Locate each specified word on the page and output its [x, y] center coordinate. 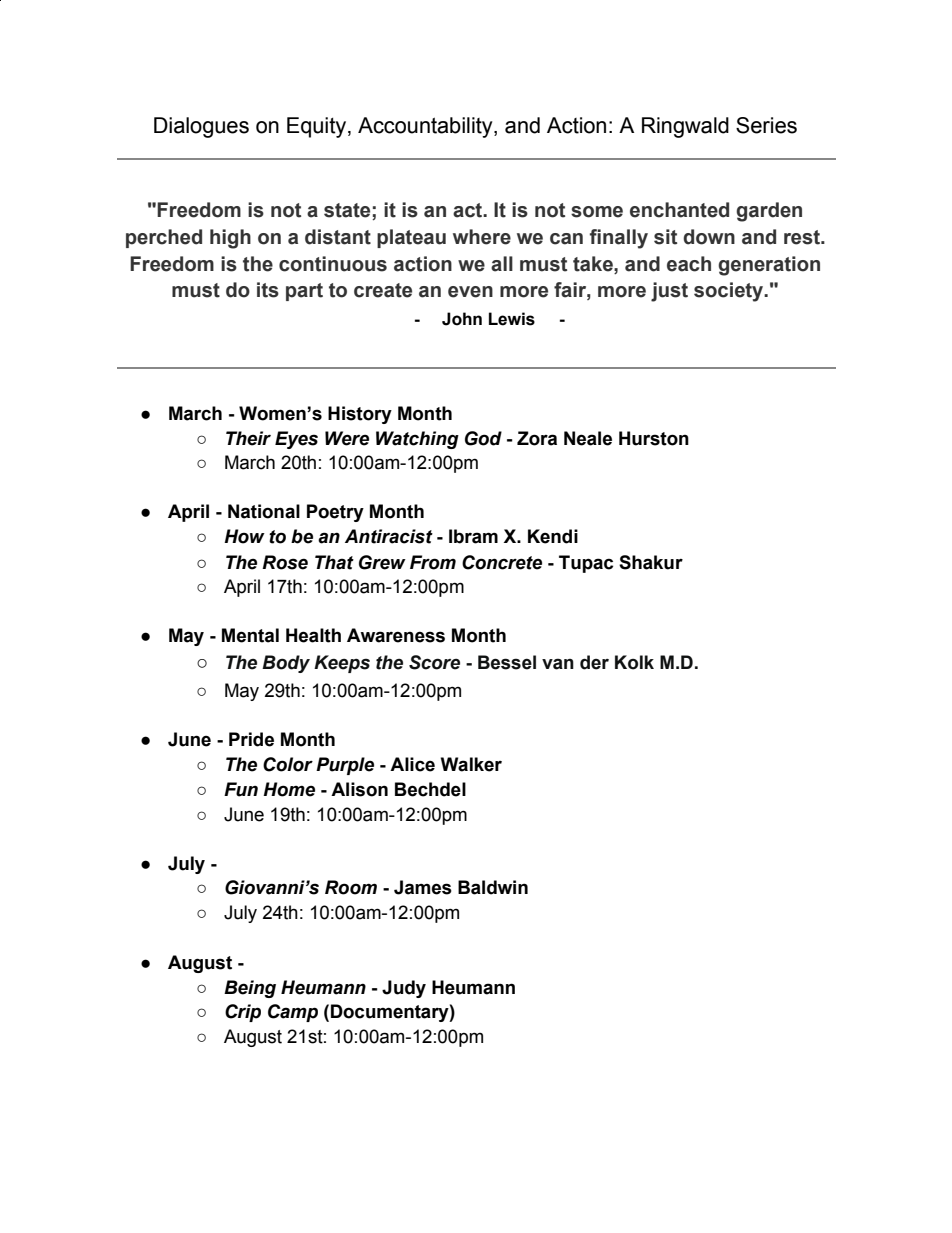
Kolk [634, 662]
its [268, 290]
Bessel [507, 662]
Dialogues [201, 127]
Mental [250, 635]
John [462, 319]
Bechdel [430, 789]
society [730, 292]
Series [766, 125]
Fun [241, 789]
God [483, 438]
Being [250, 989]
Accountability [426, 127]
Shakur [651, 562]
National [264, 511]
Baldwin [493, 887]
